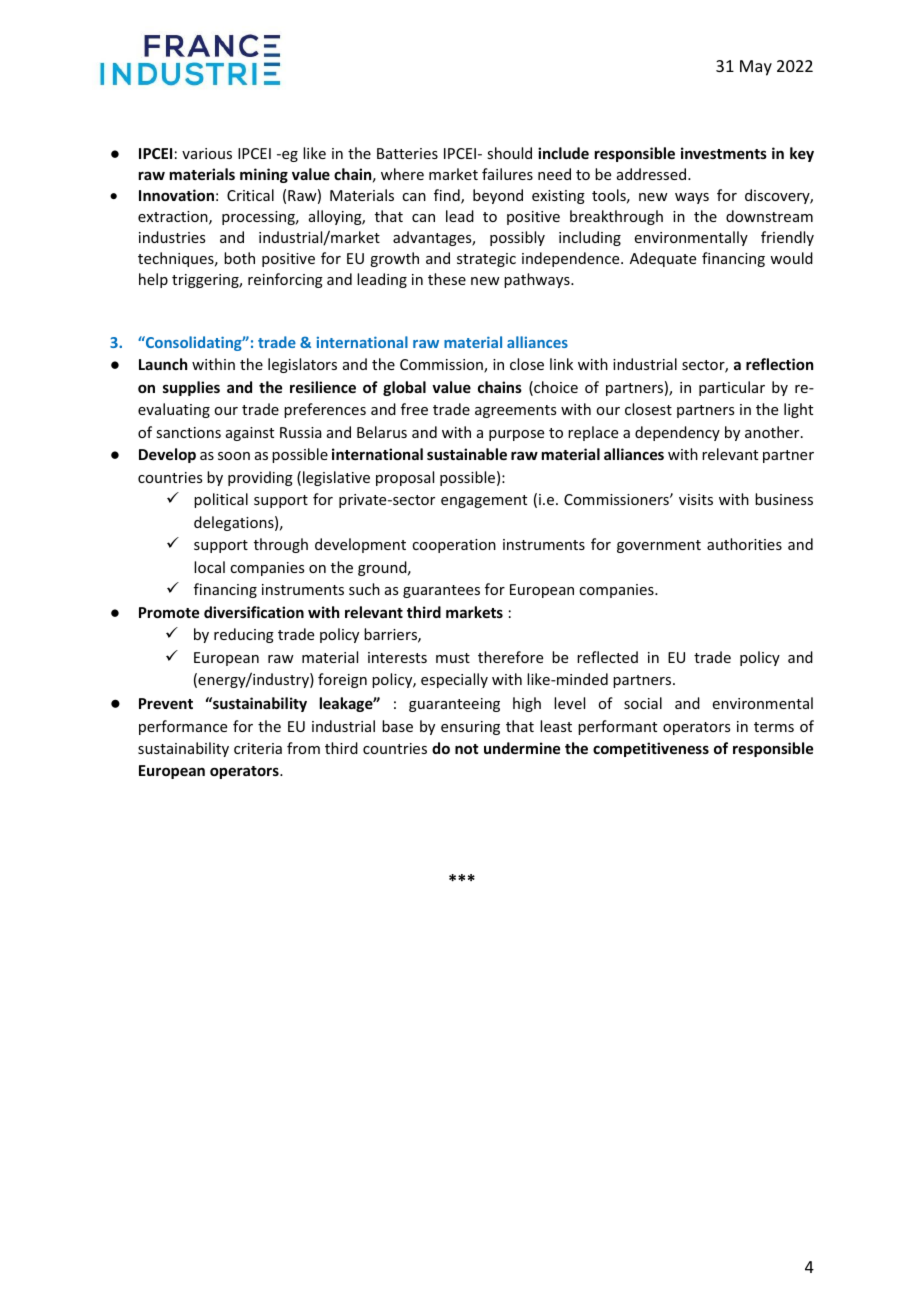 The width and height of the screenshot is (924, 1308). I want to click on Adequate, so click(663, 259).
